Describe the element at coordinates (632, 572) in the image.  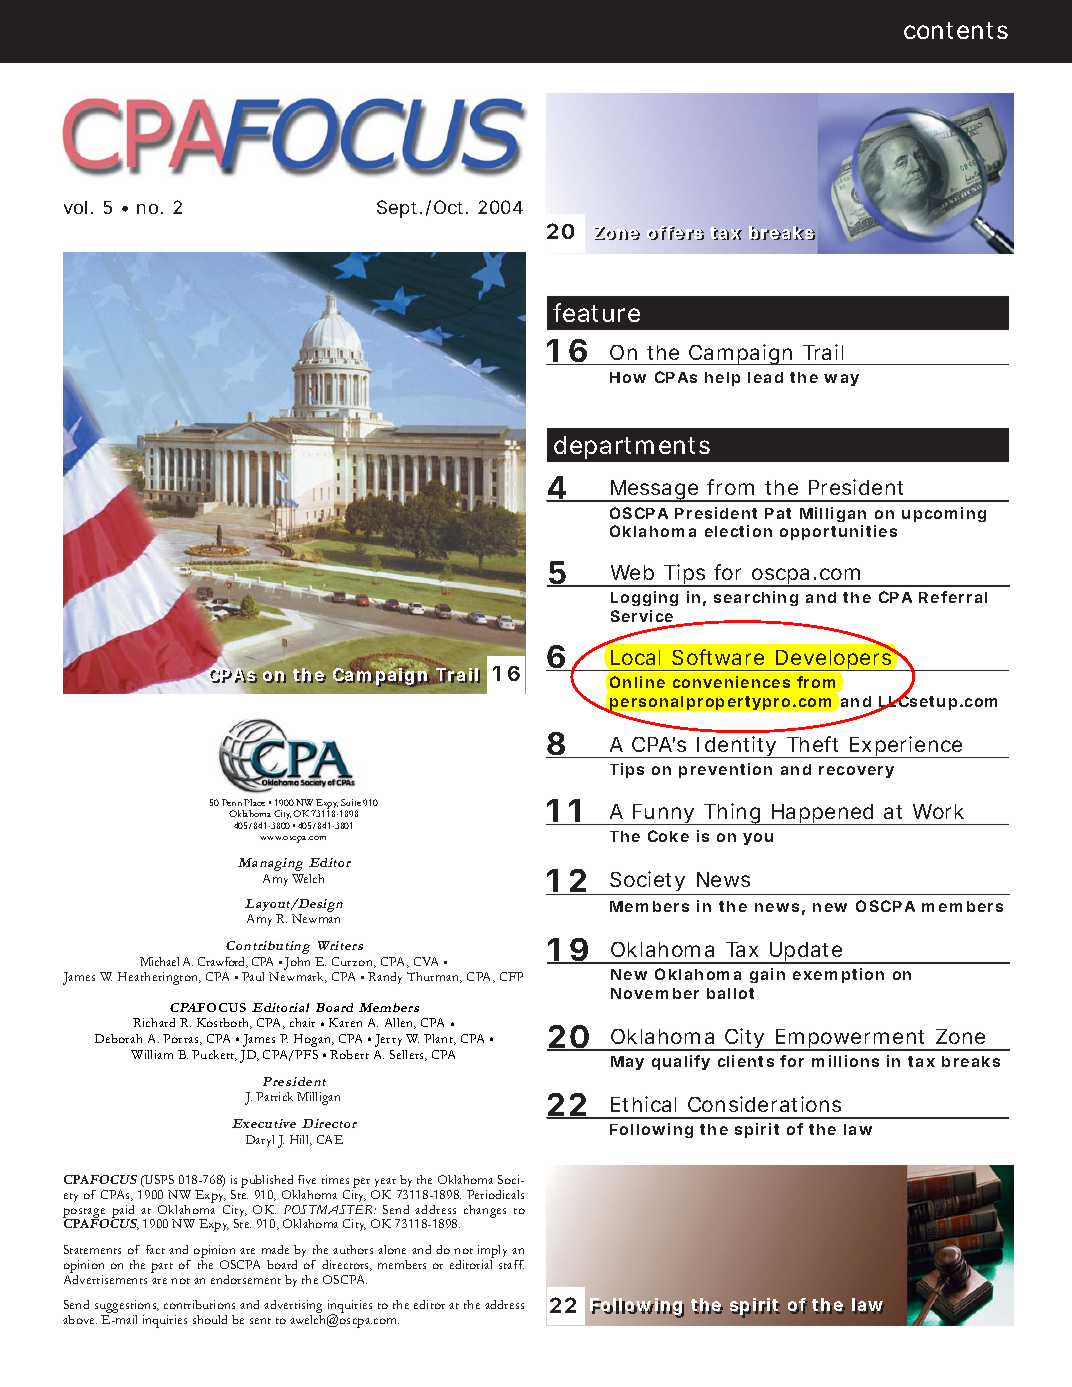
I see `Web` at that location.
